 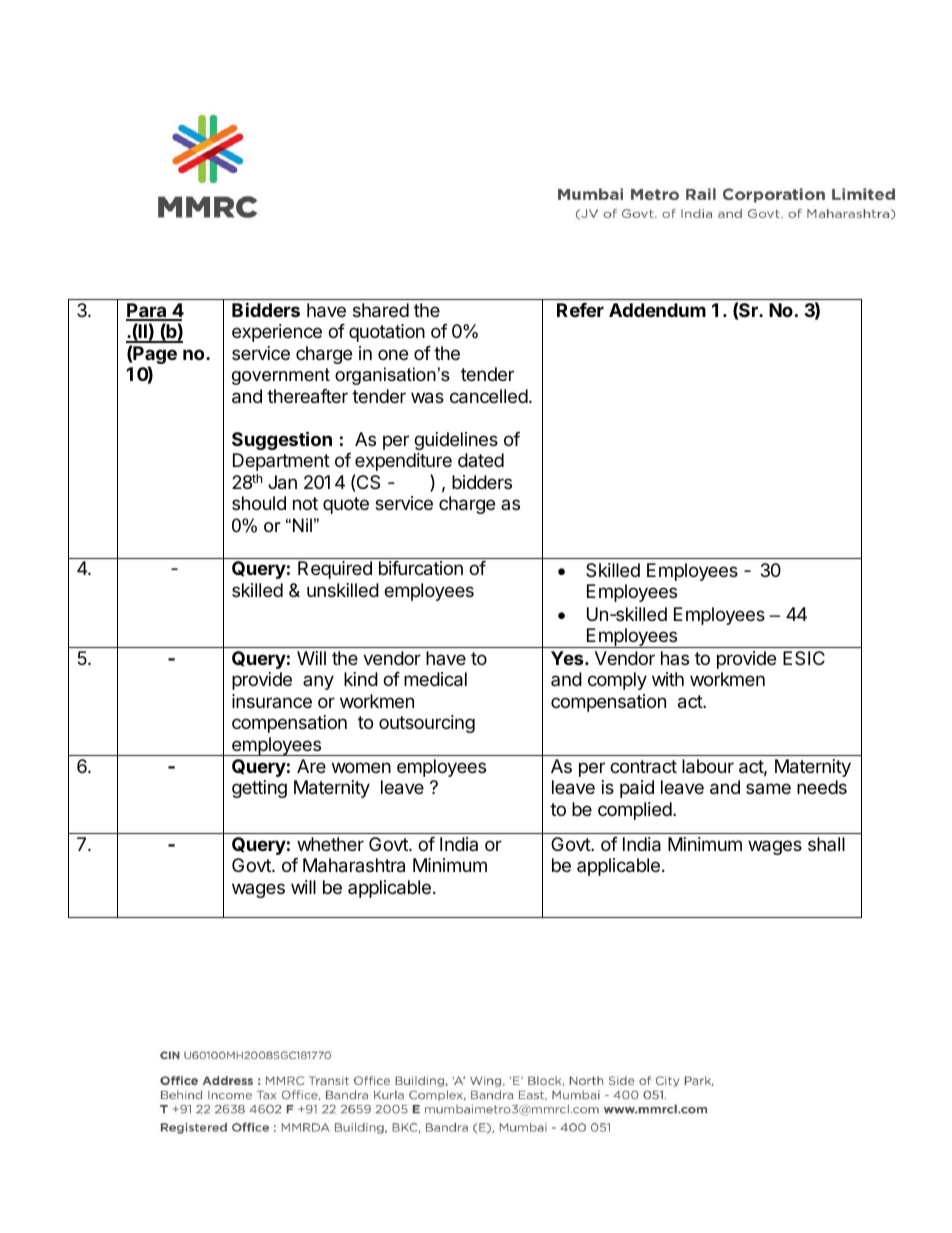 I want to click on has, so click(x=675, y=658).
